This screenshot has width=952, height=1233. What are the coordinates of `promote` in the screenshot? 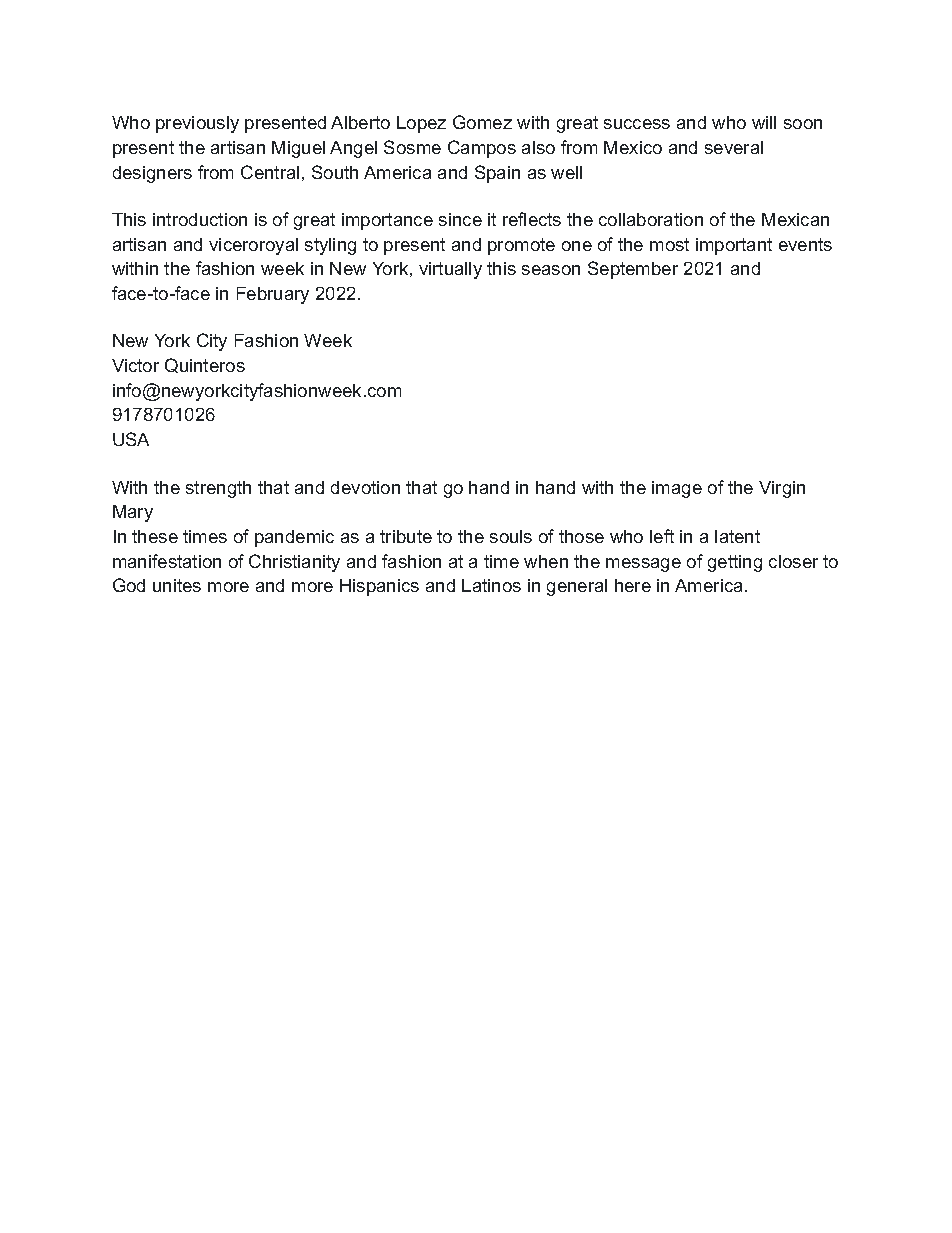 It's located at (521, 246).
